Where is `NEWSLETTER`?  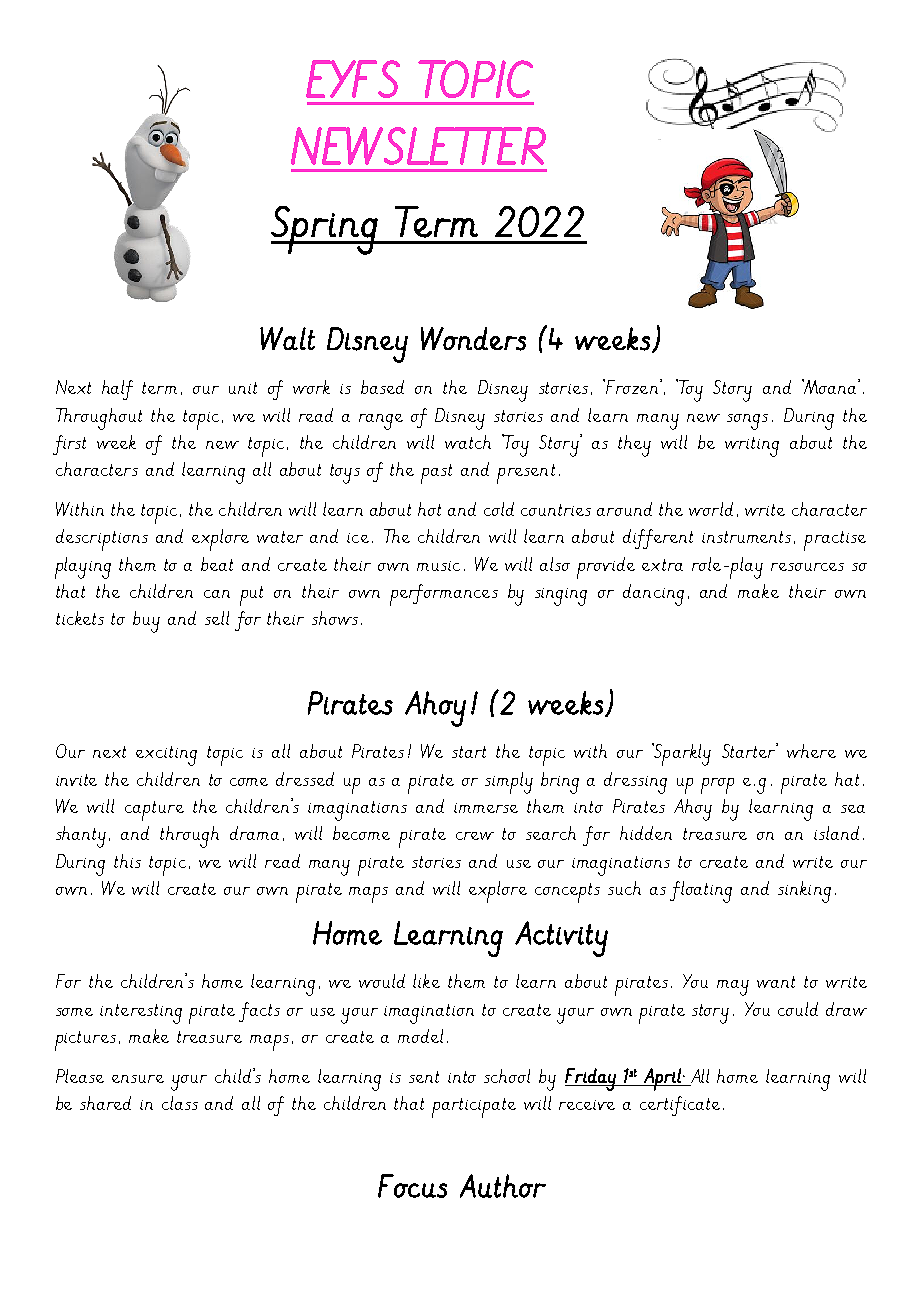
NEWSLETTER is located at coordinates (418, 146).
